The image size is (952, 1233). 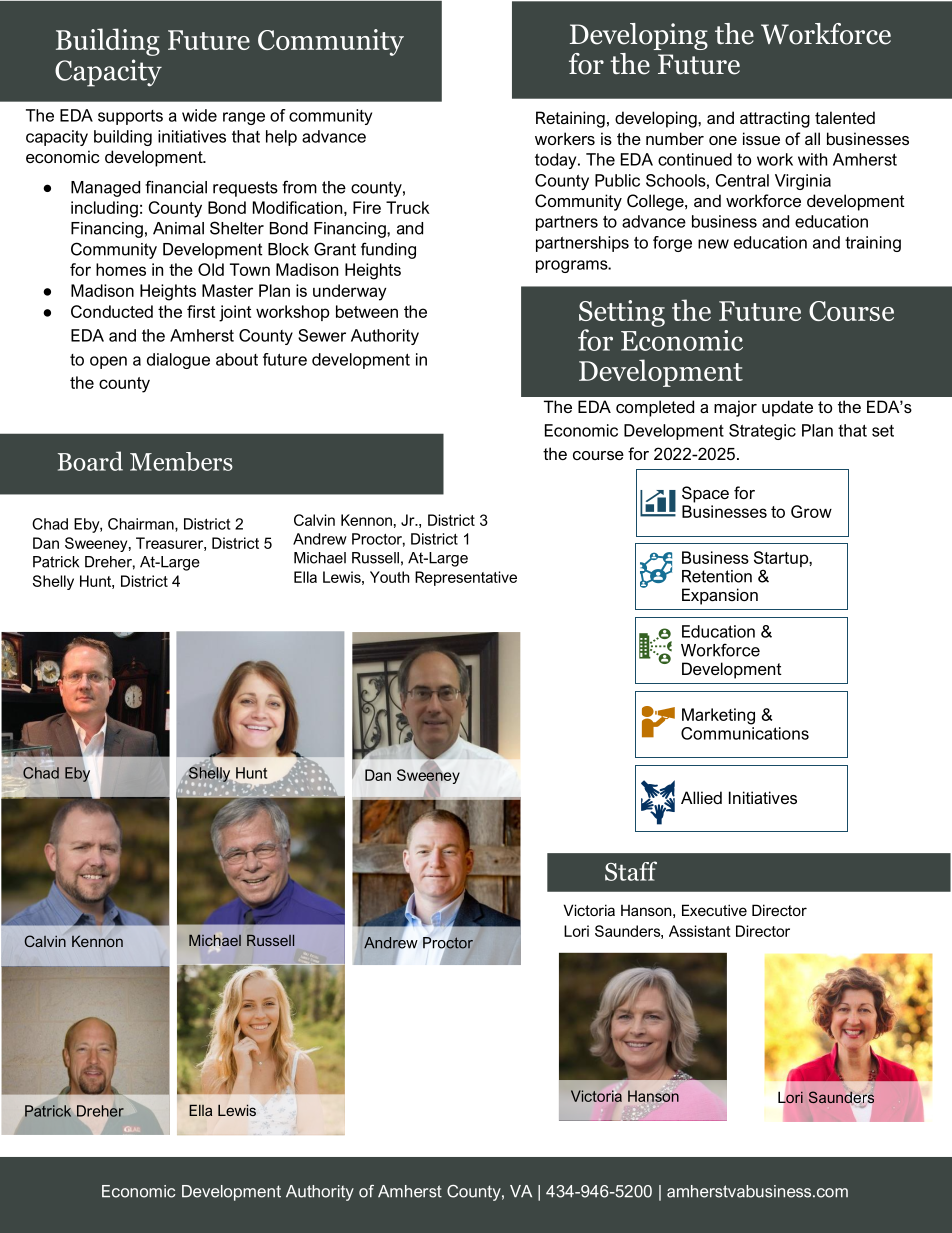 I want to click on today, so click(x=557, y=161).
